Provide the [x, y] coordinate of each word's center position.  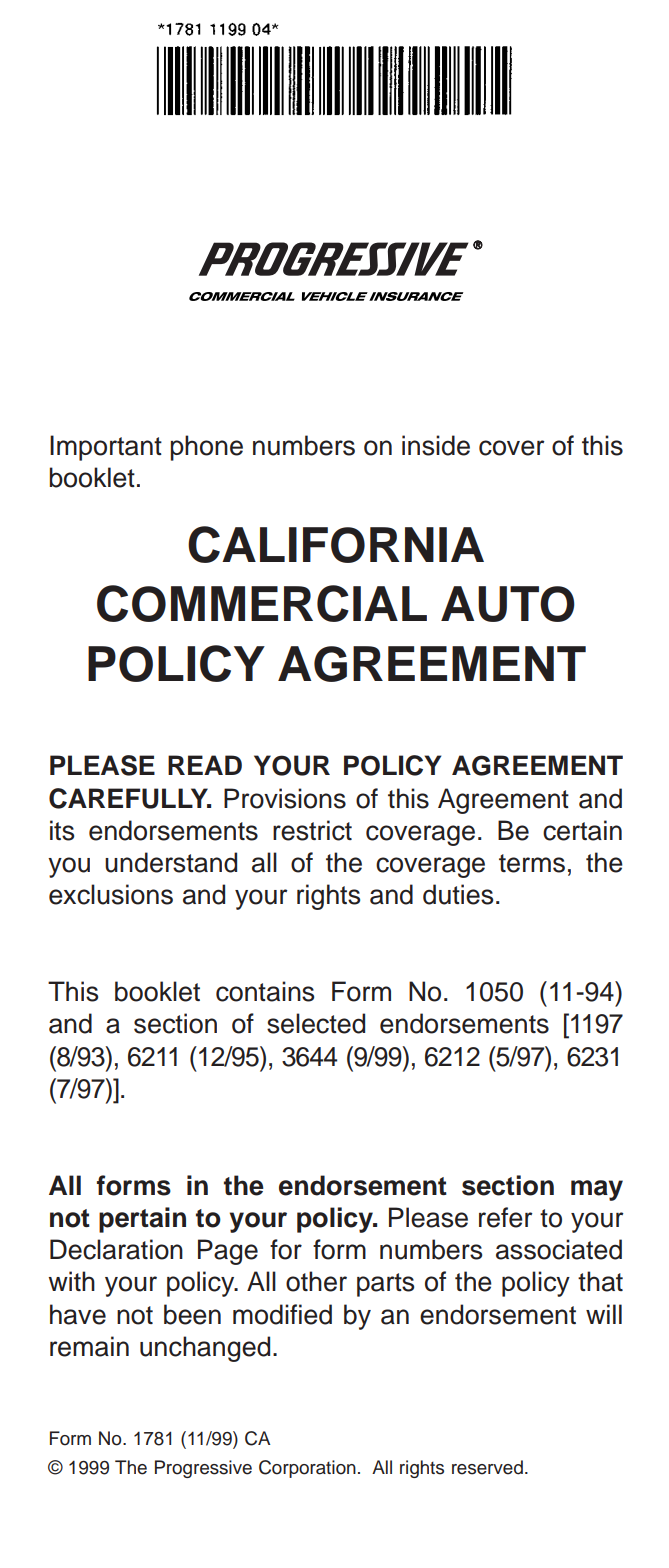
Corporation [307, 1469]
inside [436, 445]
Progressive [203, 1469]
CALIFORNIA [336, 544]
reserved [487, 1467]
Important [106, 448]
